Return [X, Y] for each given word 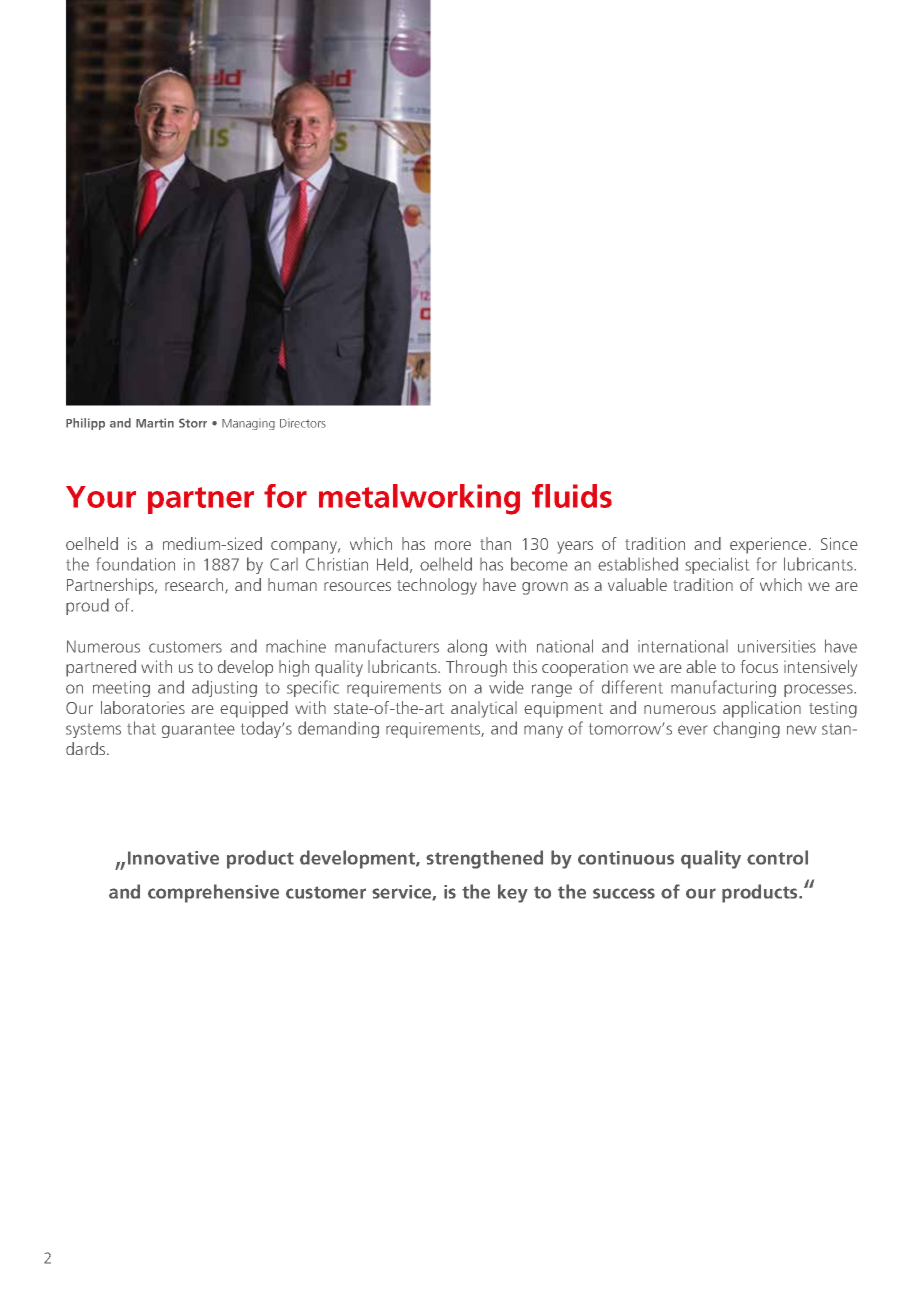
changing [746, 729]
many [543, 731]
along [467, 647]
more [453, 545]
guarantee [198, 731]
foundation [135, 564]
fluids [572, 496]
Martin [155, 423]
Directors [303, 423]
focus [759, 666]
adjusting [224, 688]
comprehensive [213, 893]
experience [768, 545]
